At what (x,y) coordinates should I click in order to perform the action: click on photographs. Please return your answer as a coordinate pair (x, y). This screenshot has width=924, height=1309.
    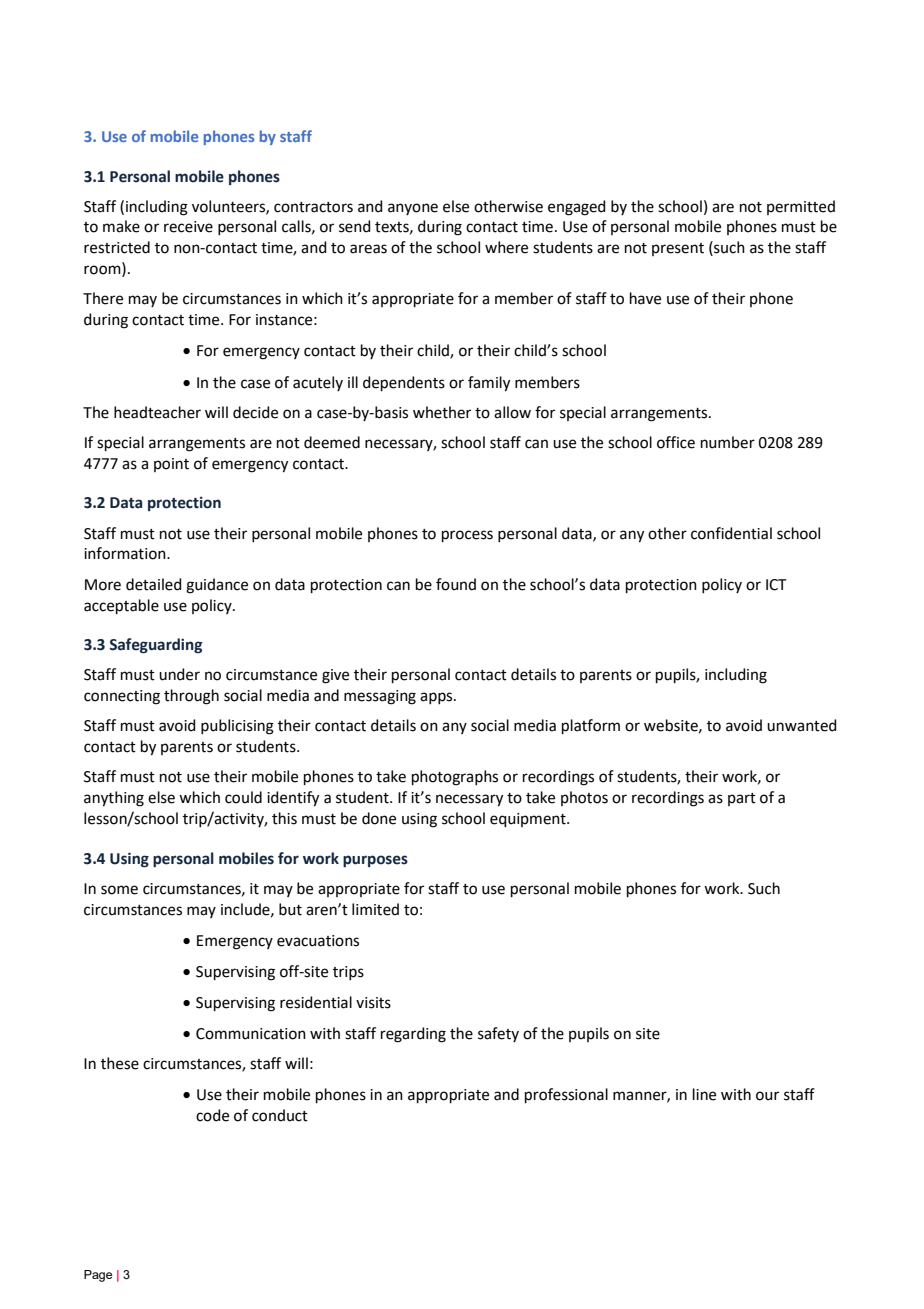
    Looking at the image, I should click on (455, 778).
